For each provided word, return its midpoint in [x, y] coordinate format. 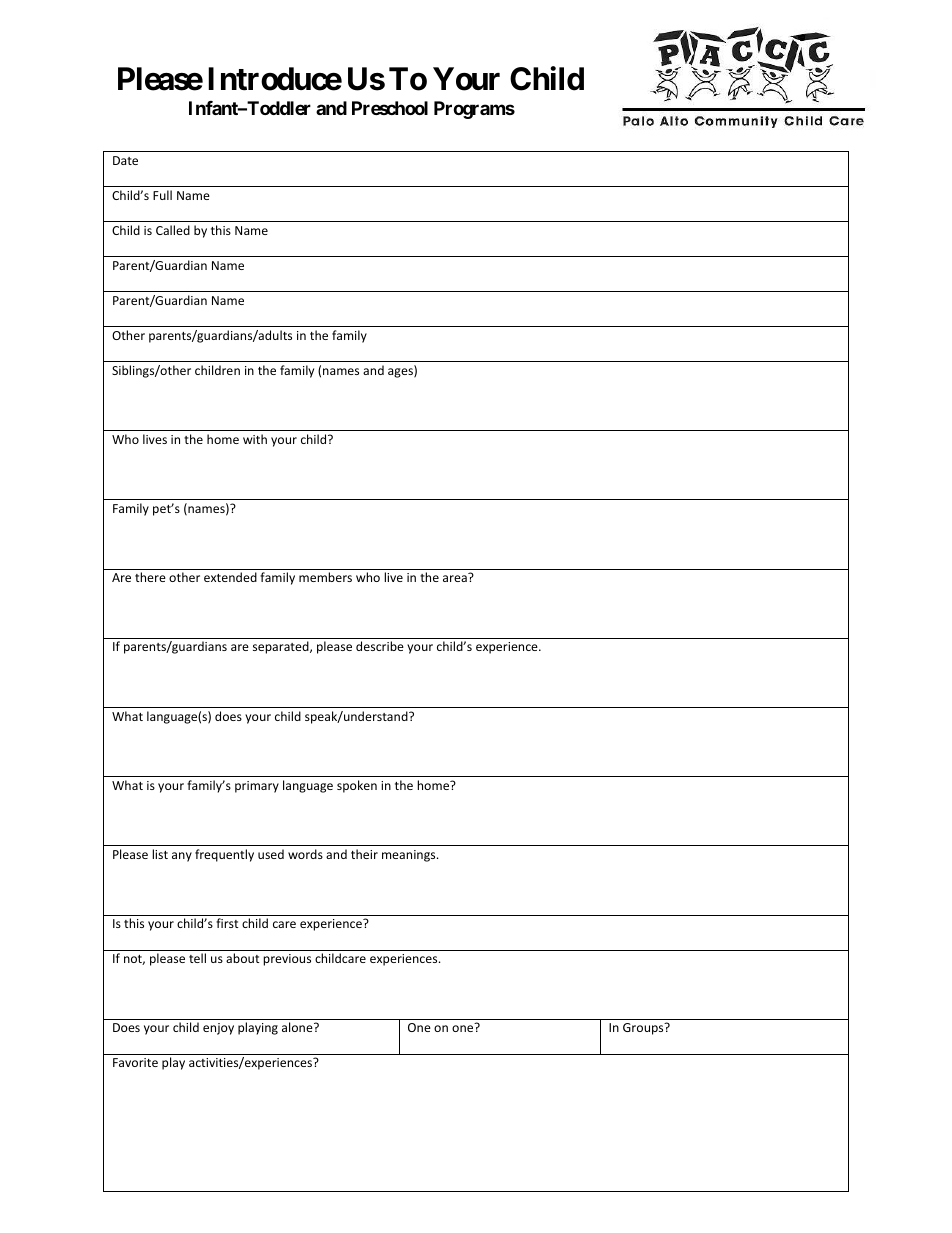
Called [173, 230]
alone [298, 1027]
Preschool [390, 108]
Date [125, 160]
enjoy [218, 1029]
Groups [644, 1029]
